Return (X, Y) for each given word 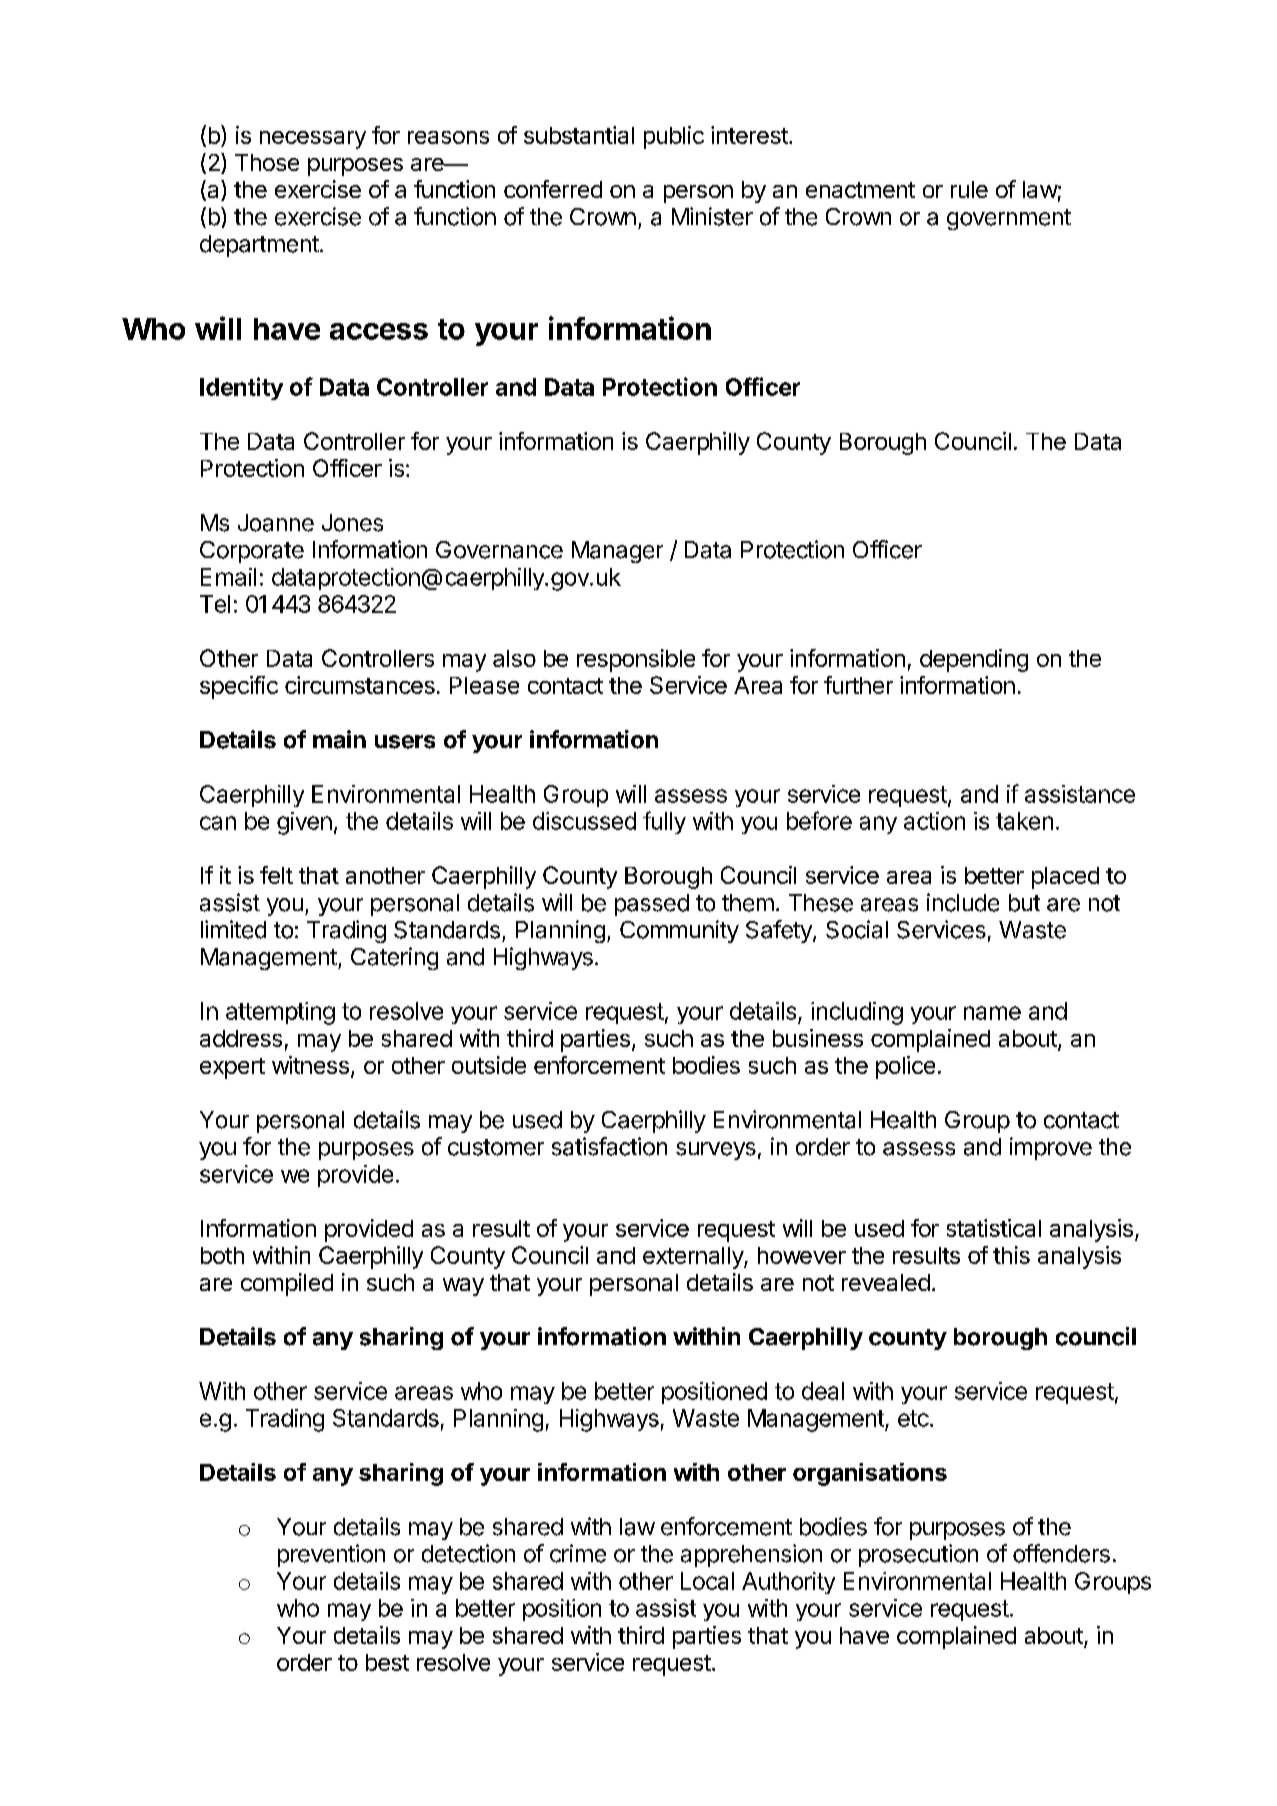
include (963, 902)
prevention (331, 1555)
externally (694, 1258)
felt (276, 875)
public (674, 137)
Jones (352, 523)
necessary (313, 140)
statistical (994, 1228)
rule (969, 189)
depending (974, 660)
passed (652, 905)
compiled (287, 1284)
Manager (617, 552)
